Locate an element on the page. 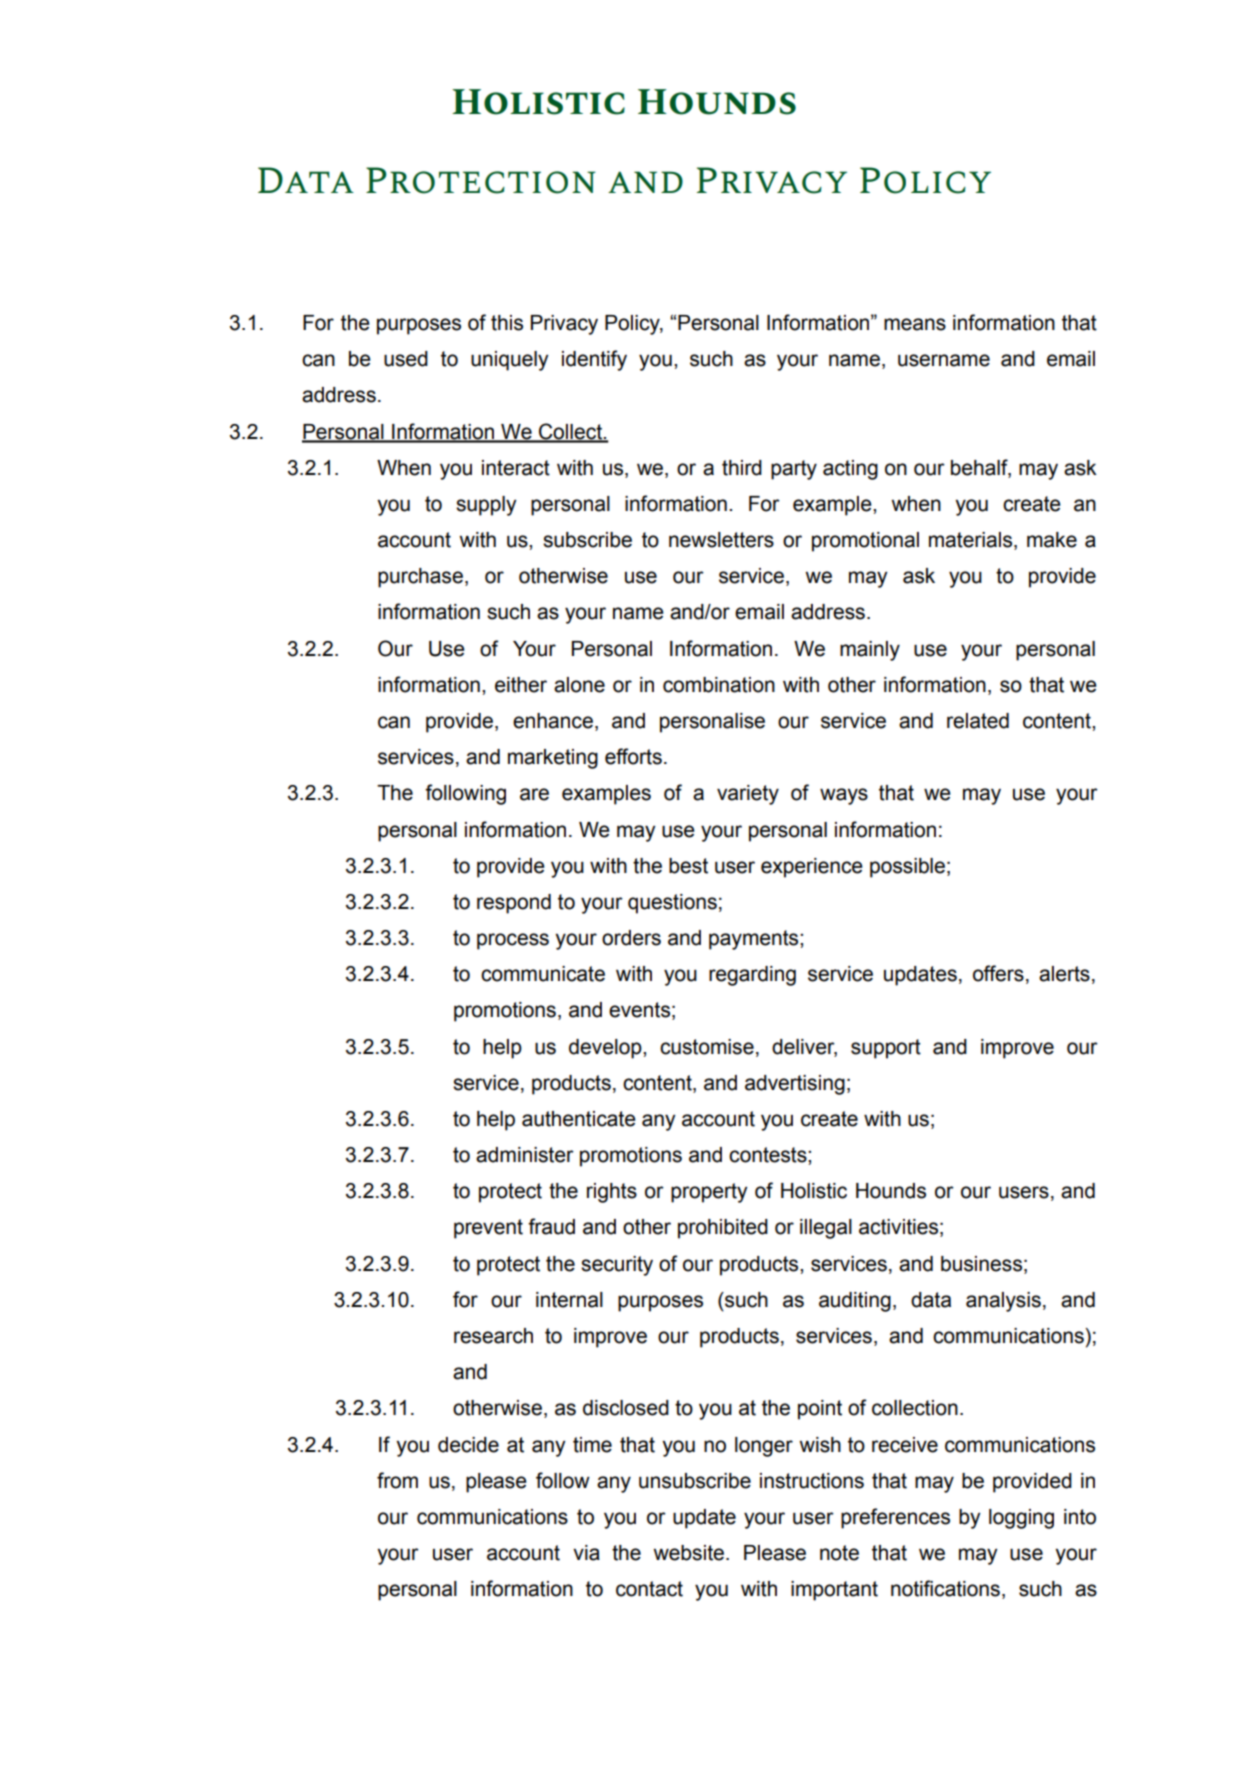 The image size is (1250, 1766). uniquely is located at coordinates (509, 361).
